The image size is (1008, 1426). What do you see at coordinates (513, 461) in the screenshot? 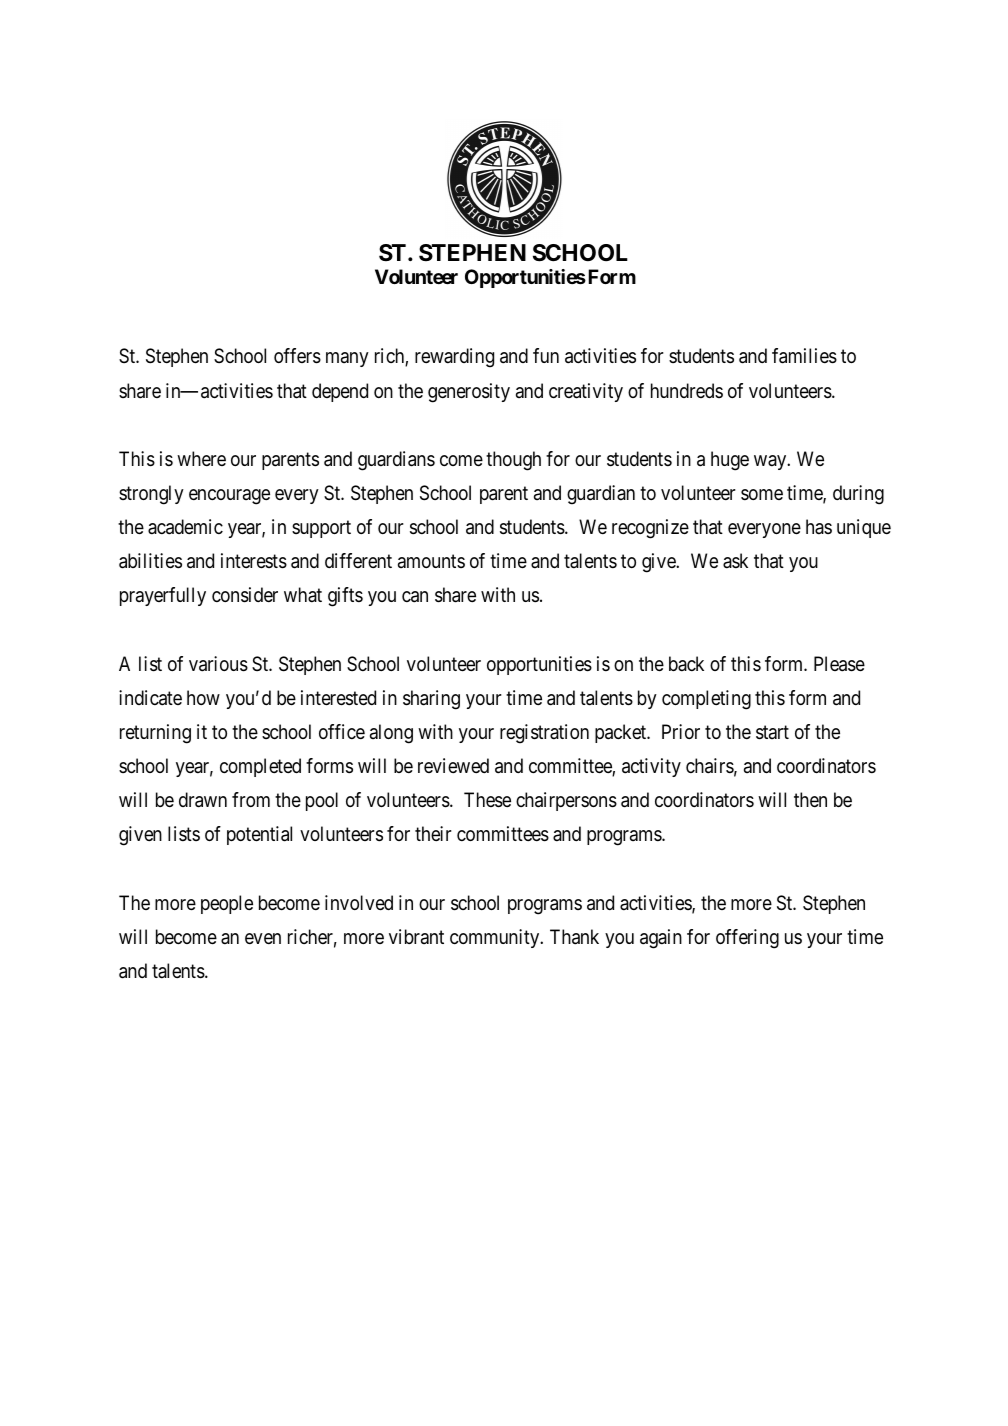
I see `though` at bounding box center [513, 461].
